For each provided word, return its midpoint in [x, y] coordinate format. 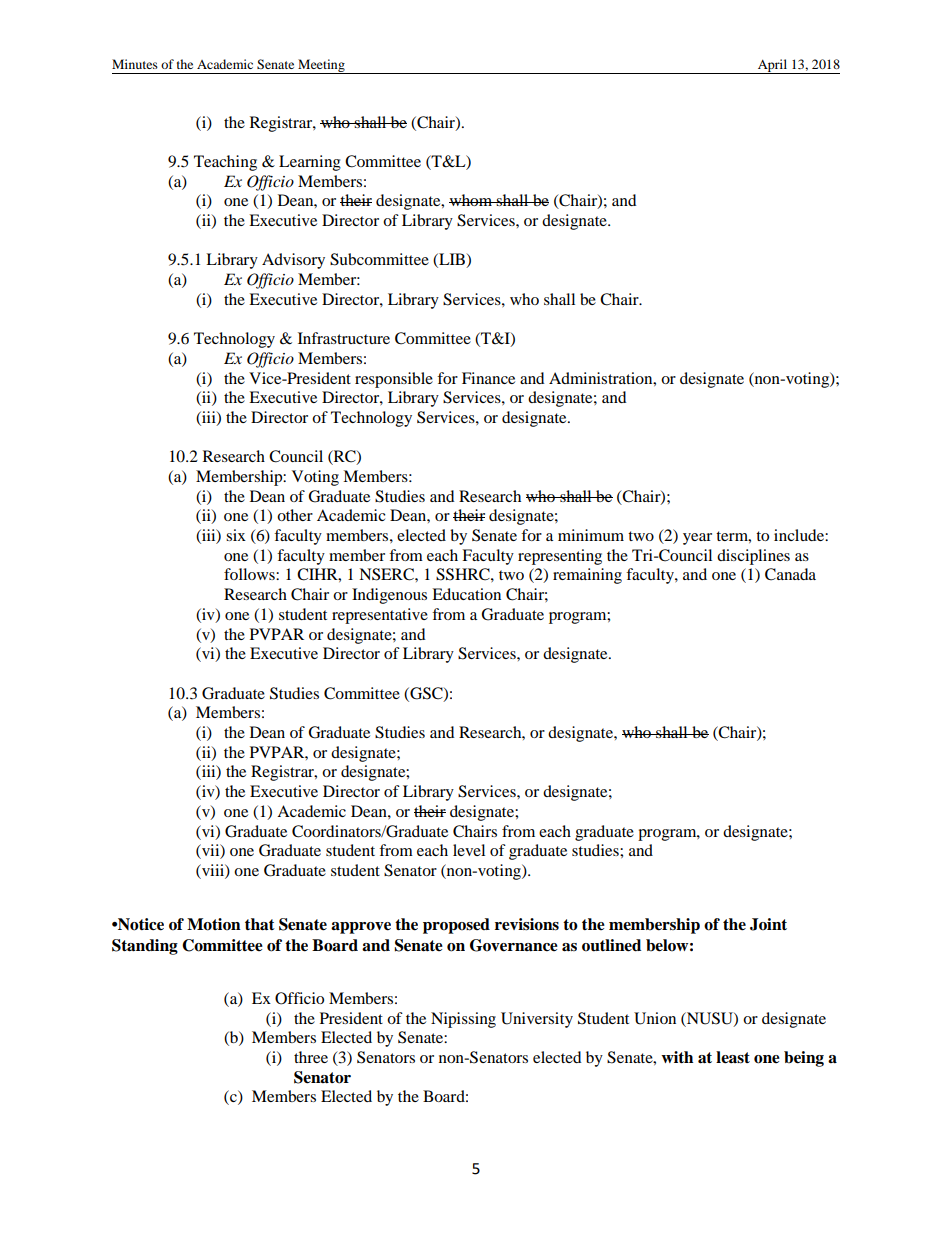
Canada [790, 574]
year [697, 539]
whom [472, 200]
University [537, 1020]
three [311, 1057]
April [773, 66]
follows [250, 574]
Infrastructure [344, 338]
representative [380, 616]
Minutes [135, 64]
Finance [488, 378]
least [733, 1057]
